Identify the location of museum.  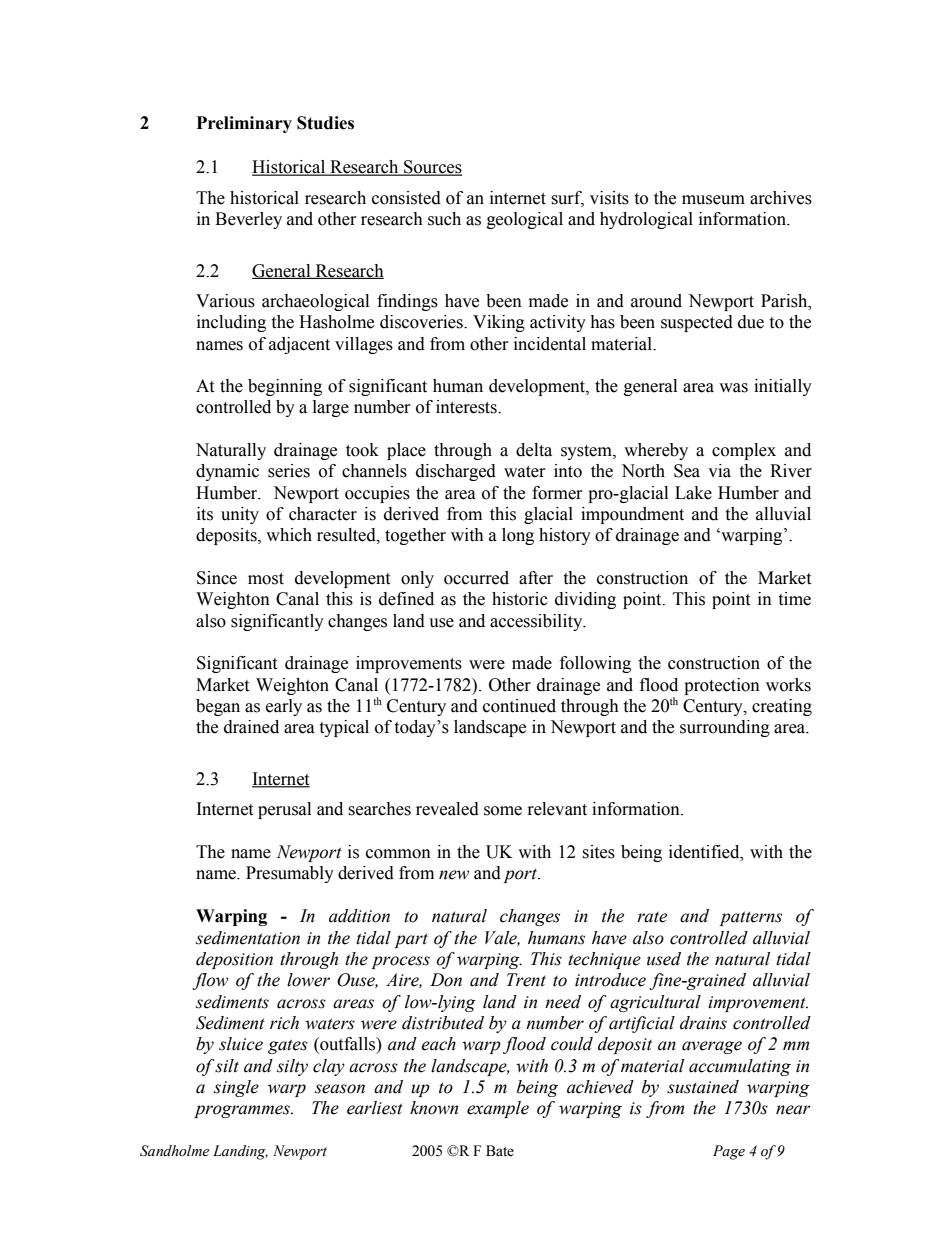
(713, 200).
